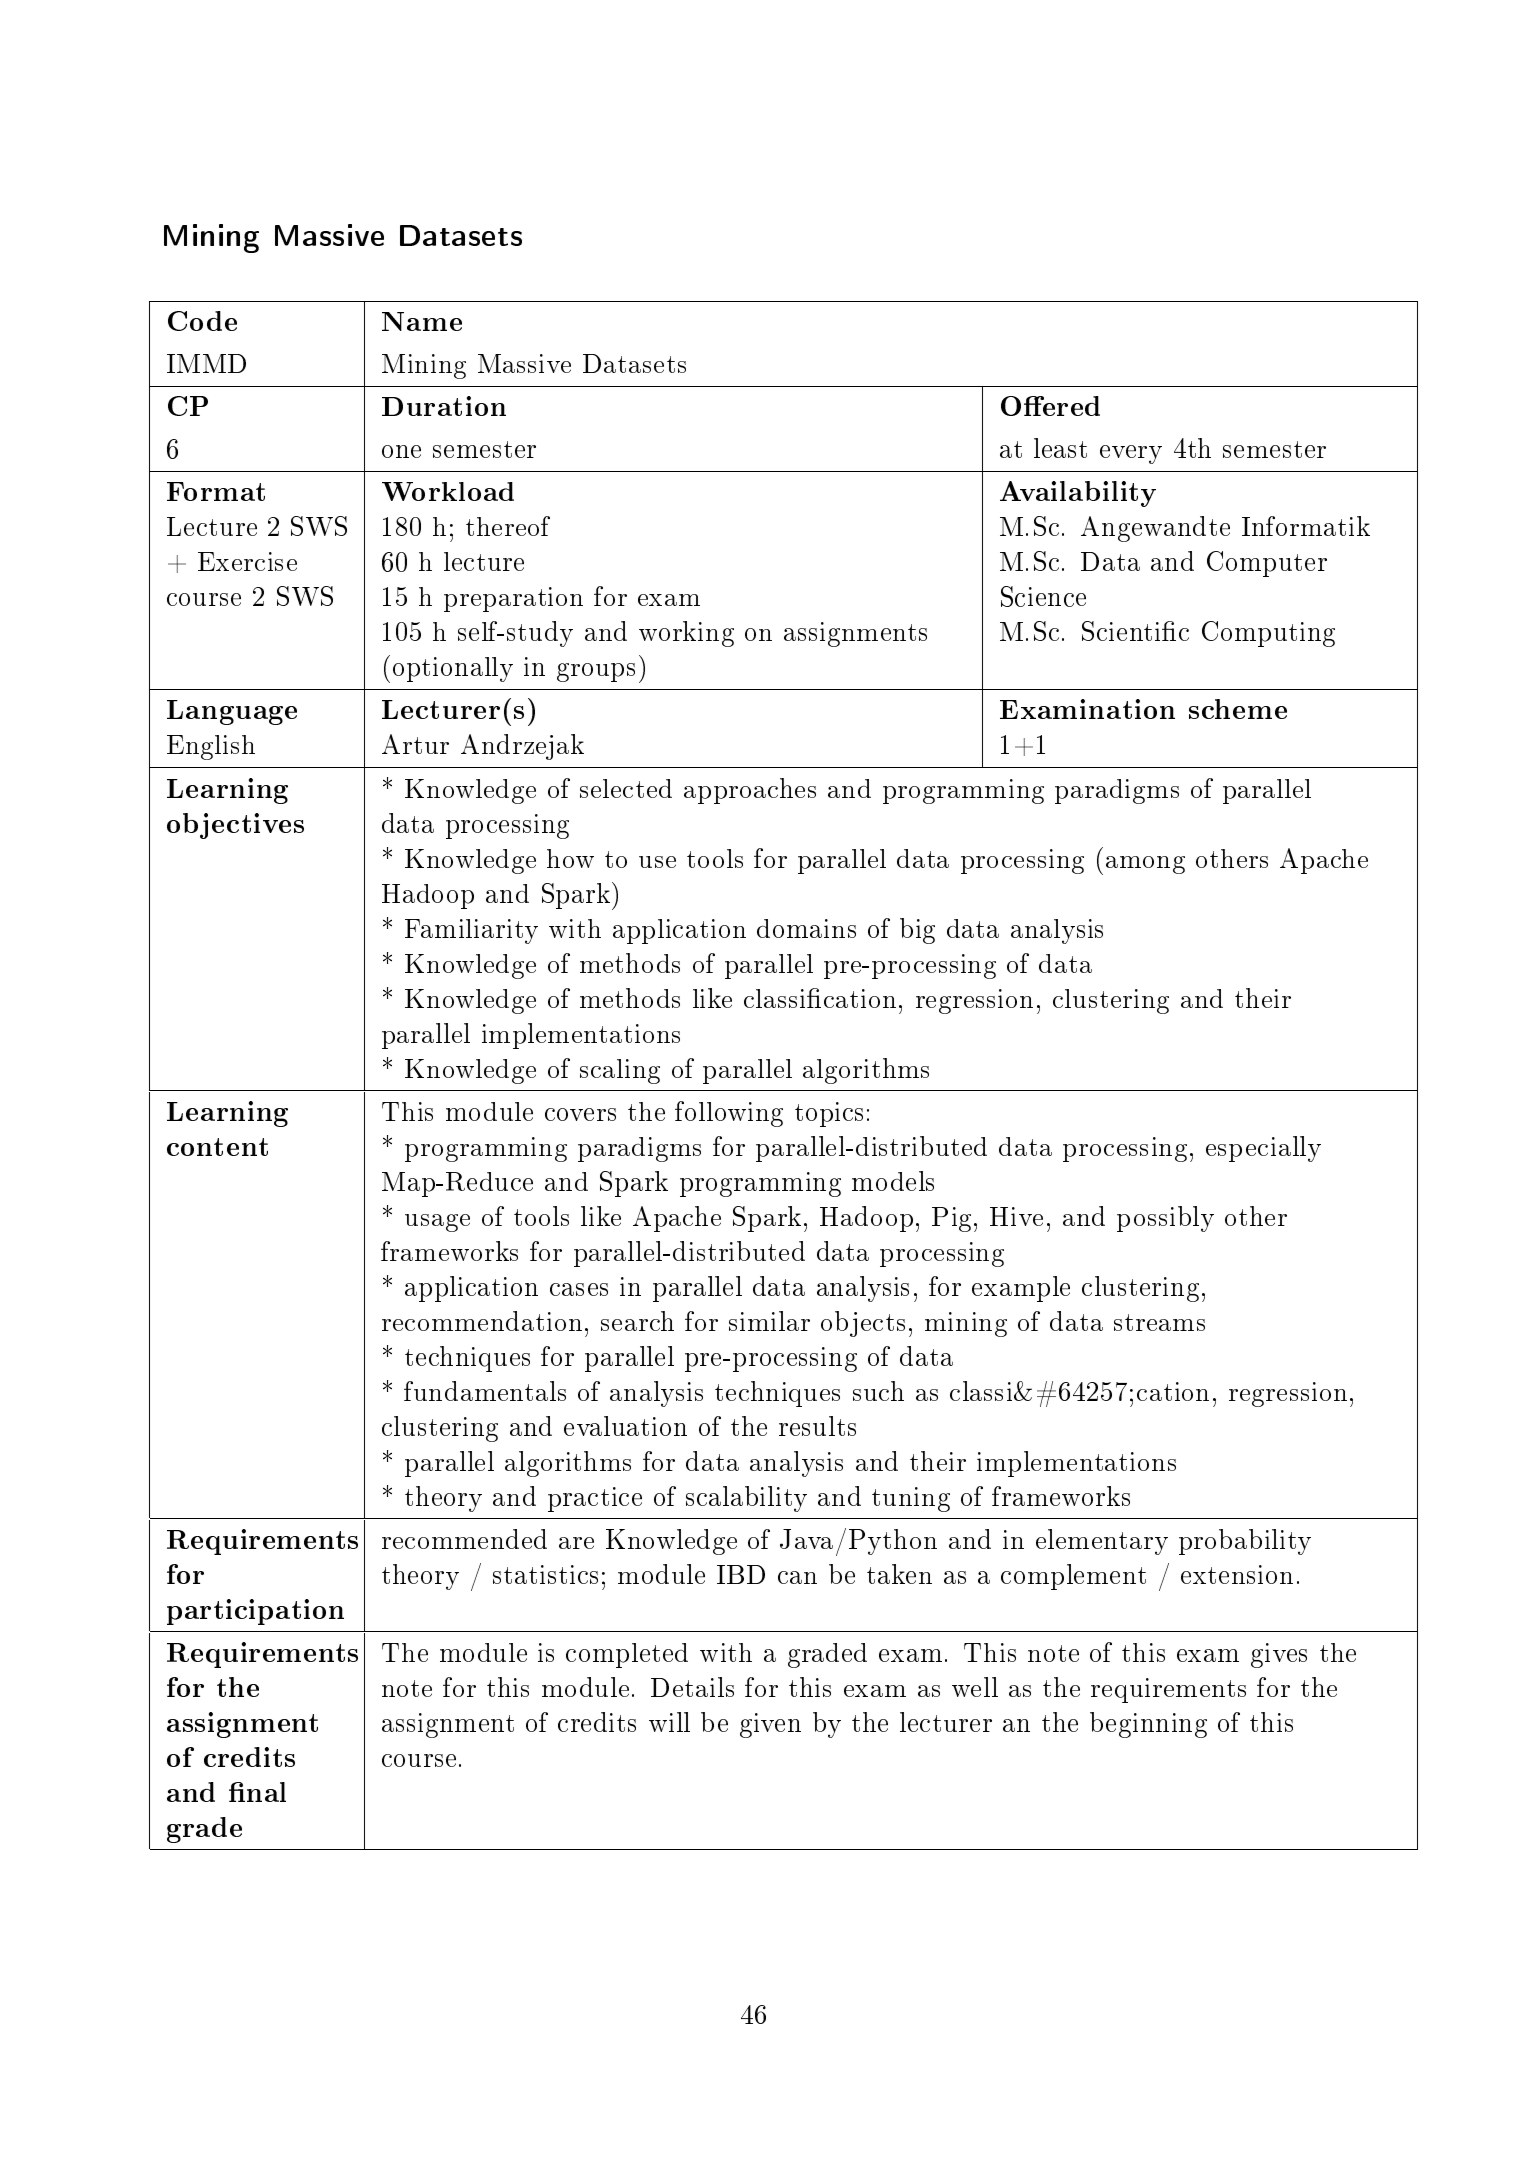 The height and width of the page is (2175, 1538). Describe the element at coordinates (1159, 1322) in the page. I see `streams` at that location.
